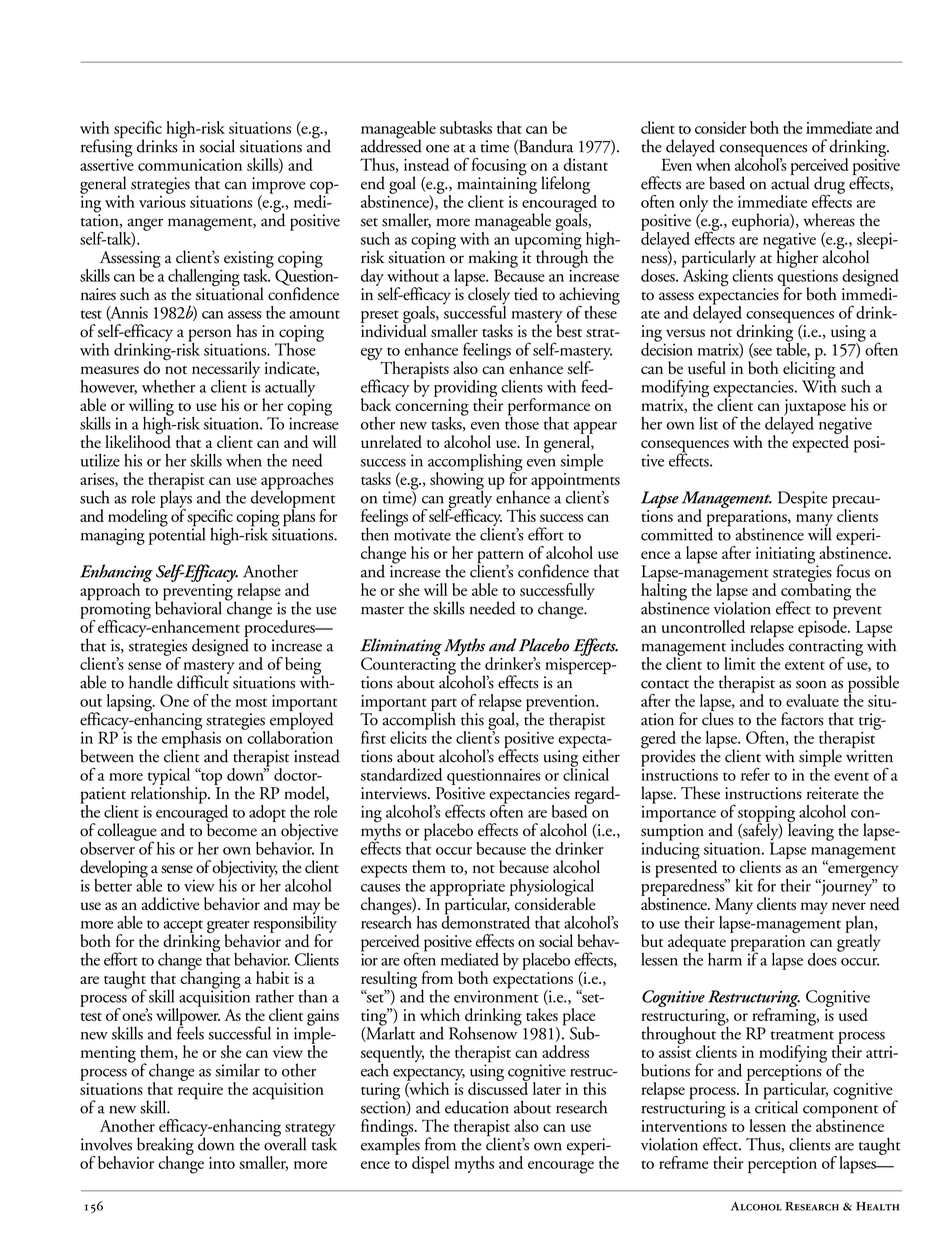  What do you see at coordinates (409, 736) in the screenshot?
I see `elicits` at bounding box center [409, 736].
